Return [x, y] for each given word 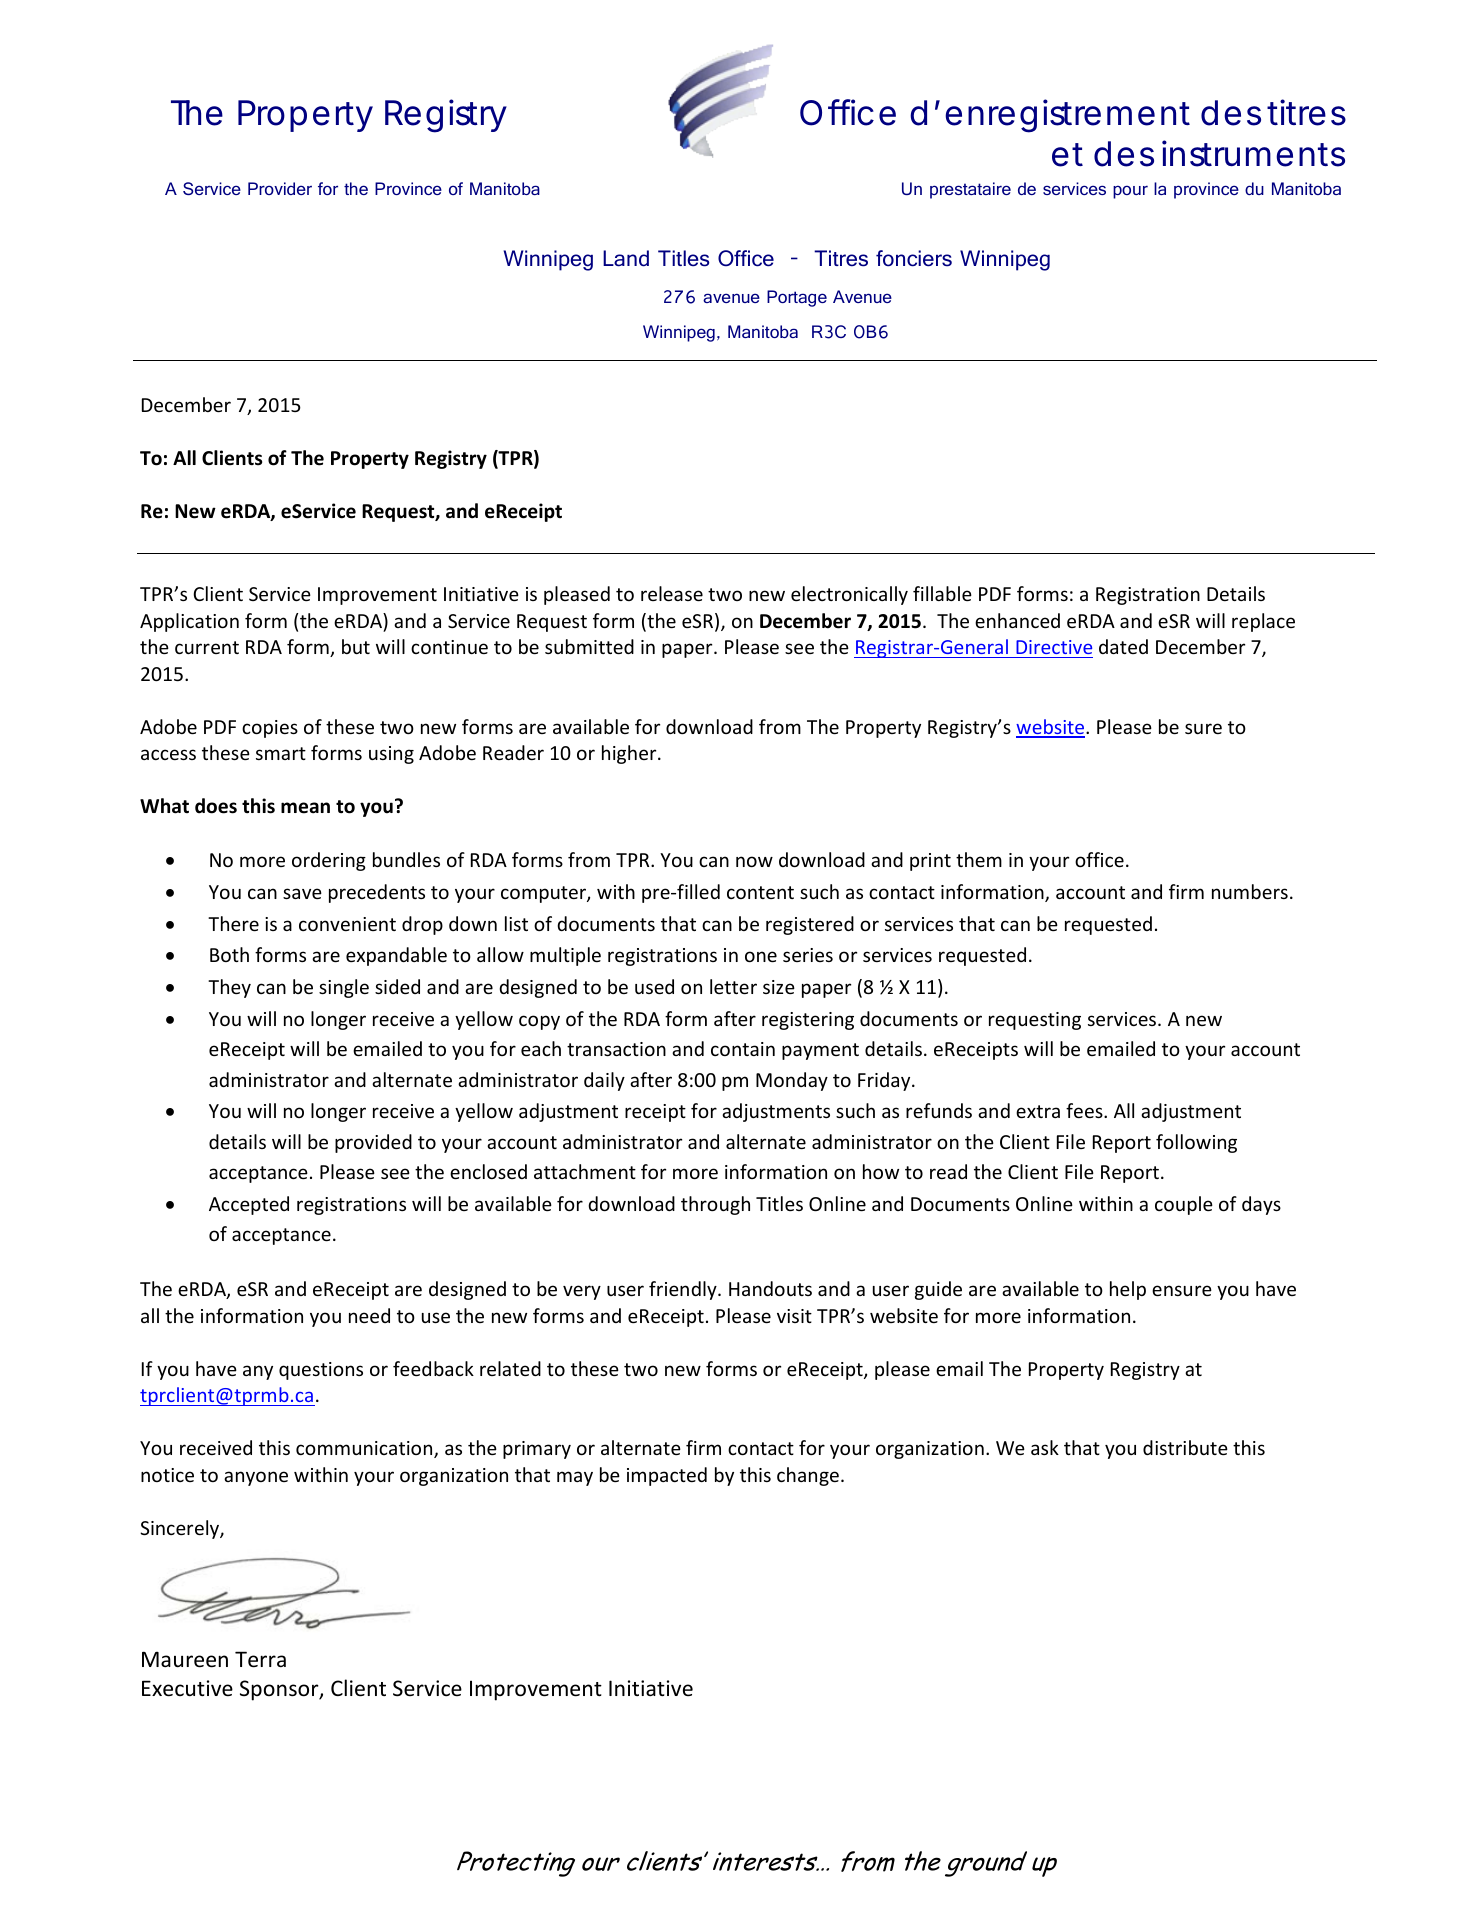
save [302, 893]
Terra [260, 1659]
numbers [1250, 891]
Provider [280, 188]
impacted [667, 1476]
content [760, 892]
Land [626, 258]
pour [1130, 192]
